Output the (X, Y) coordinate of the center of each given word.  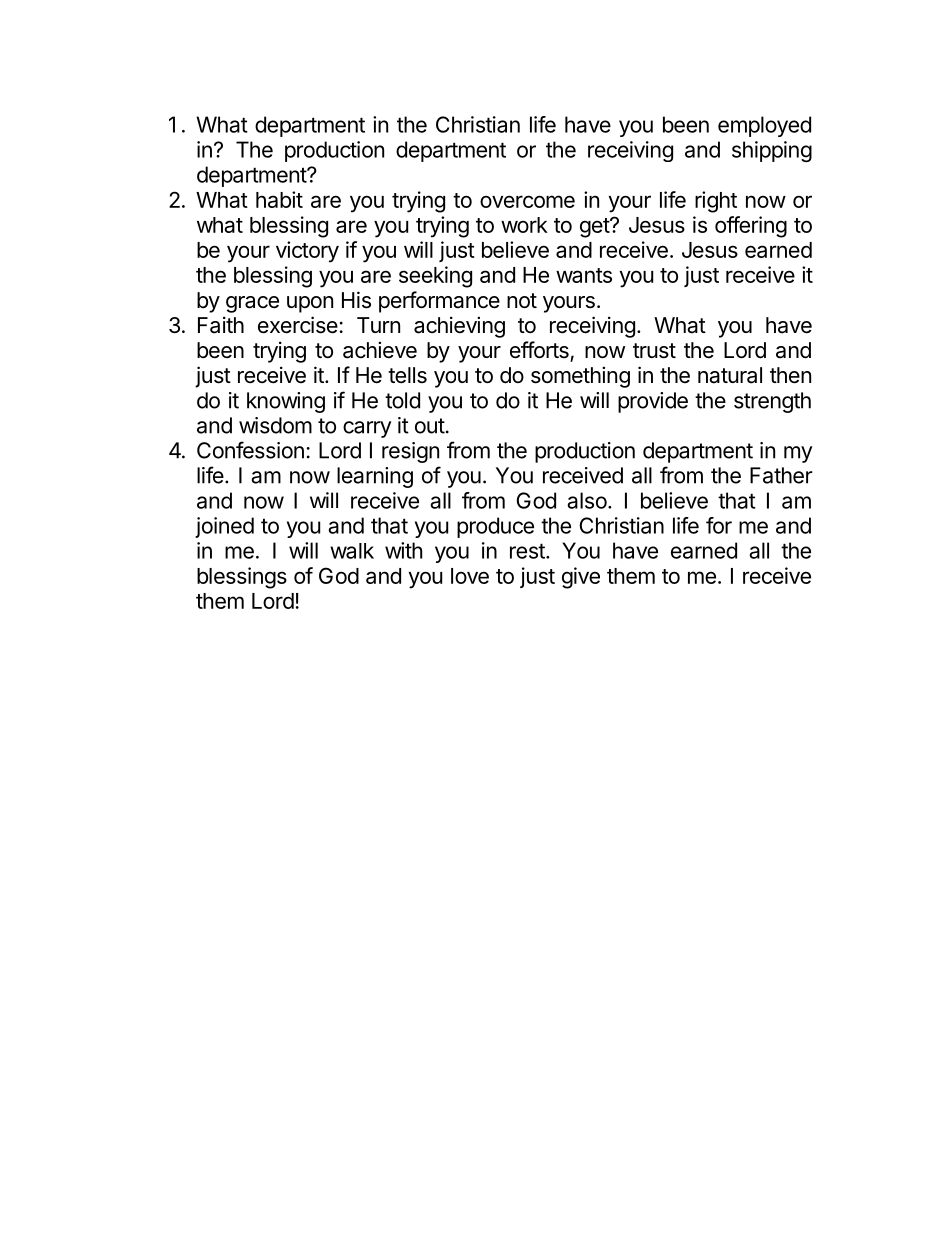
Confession (250, 450)
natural (730, 375)
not (522, 301)
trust (654, 351)
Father (781, 475)
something (580, 377)
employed (764, 126)
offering (751, 227)
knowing (286, 402)
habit (279, 199)
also (587, 500)
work (524, 225)
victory (307, 252)
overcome (527, 201)
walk (352, 551)
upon (310, 304)
